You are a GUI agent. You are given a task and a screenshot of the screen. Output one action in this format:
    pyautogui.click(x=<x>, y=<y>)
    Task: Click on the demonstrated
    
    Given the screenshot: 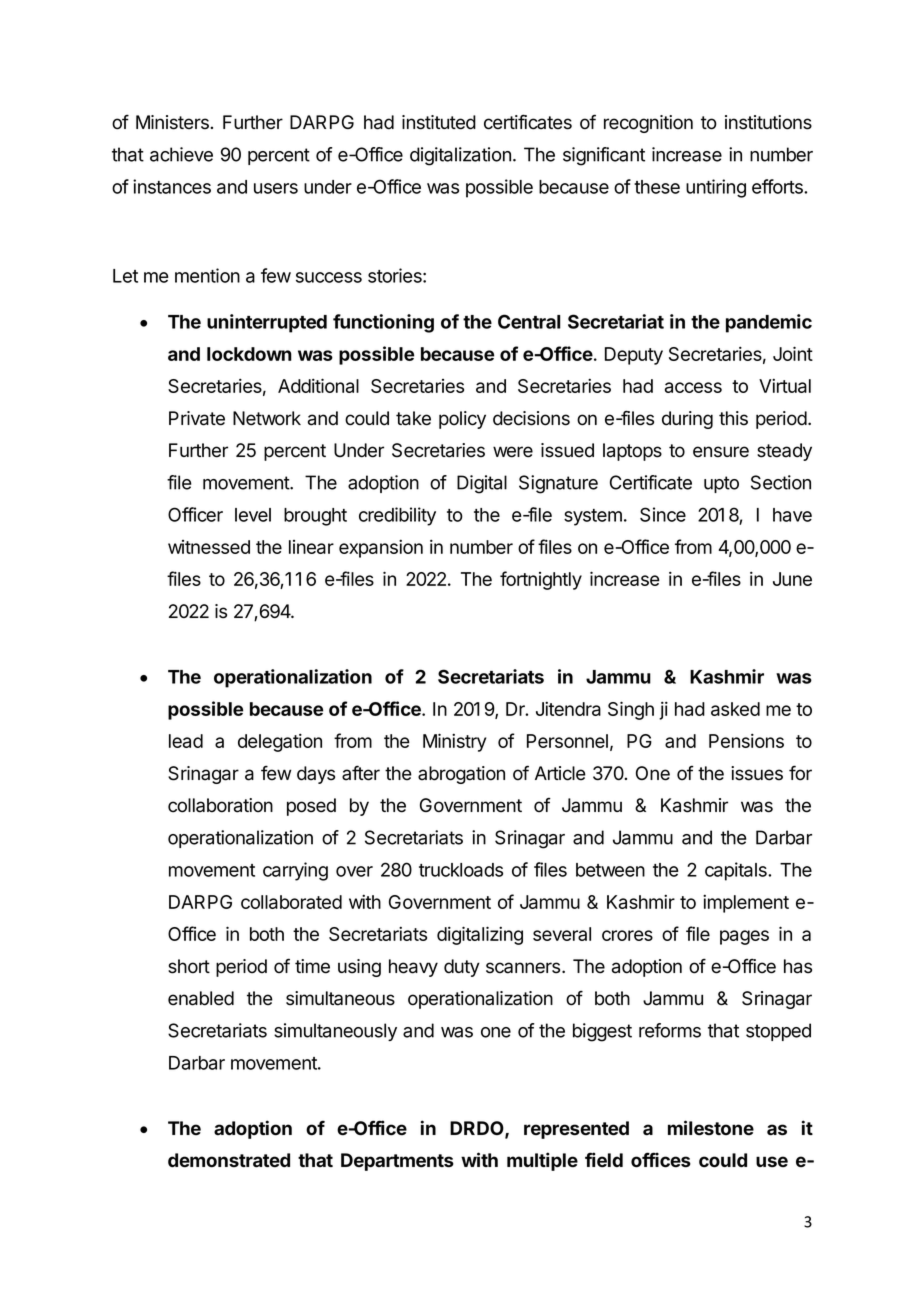 What is the action you would take?
    pyautogui.click(x=229, y=1160)
